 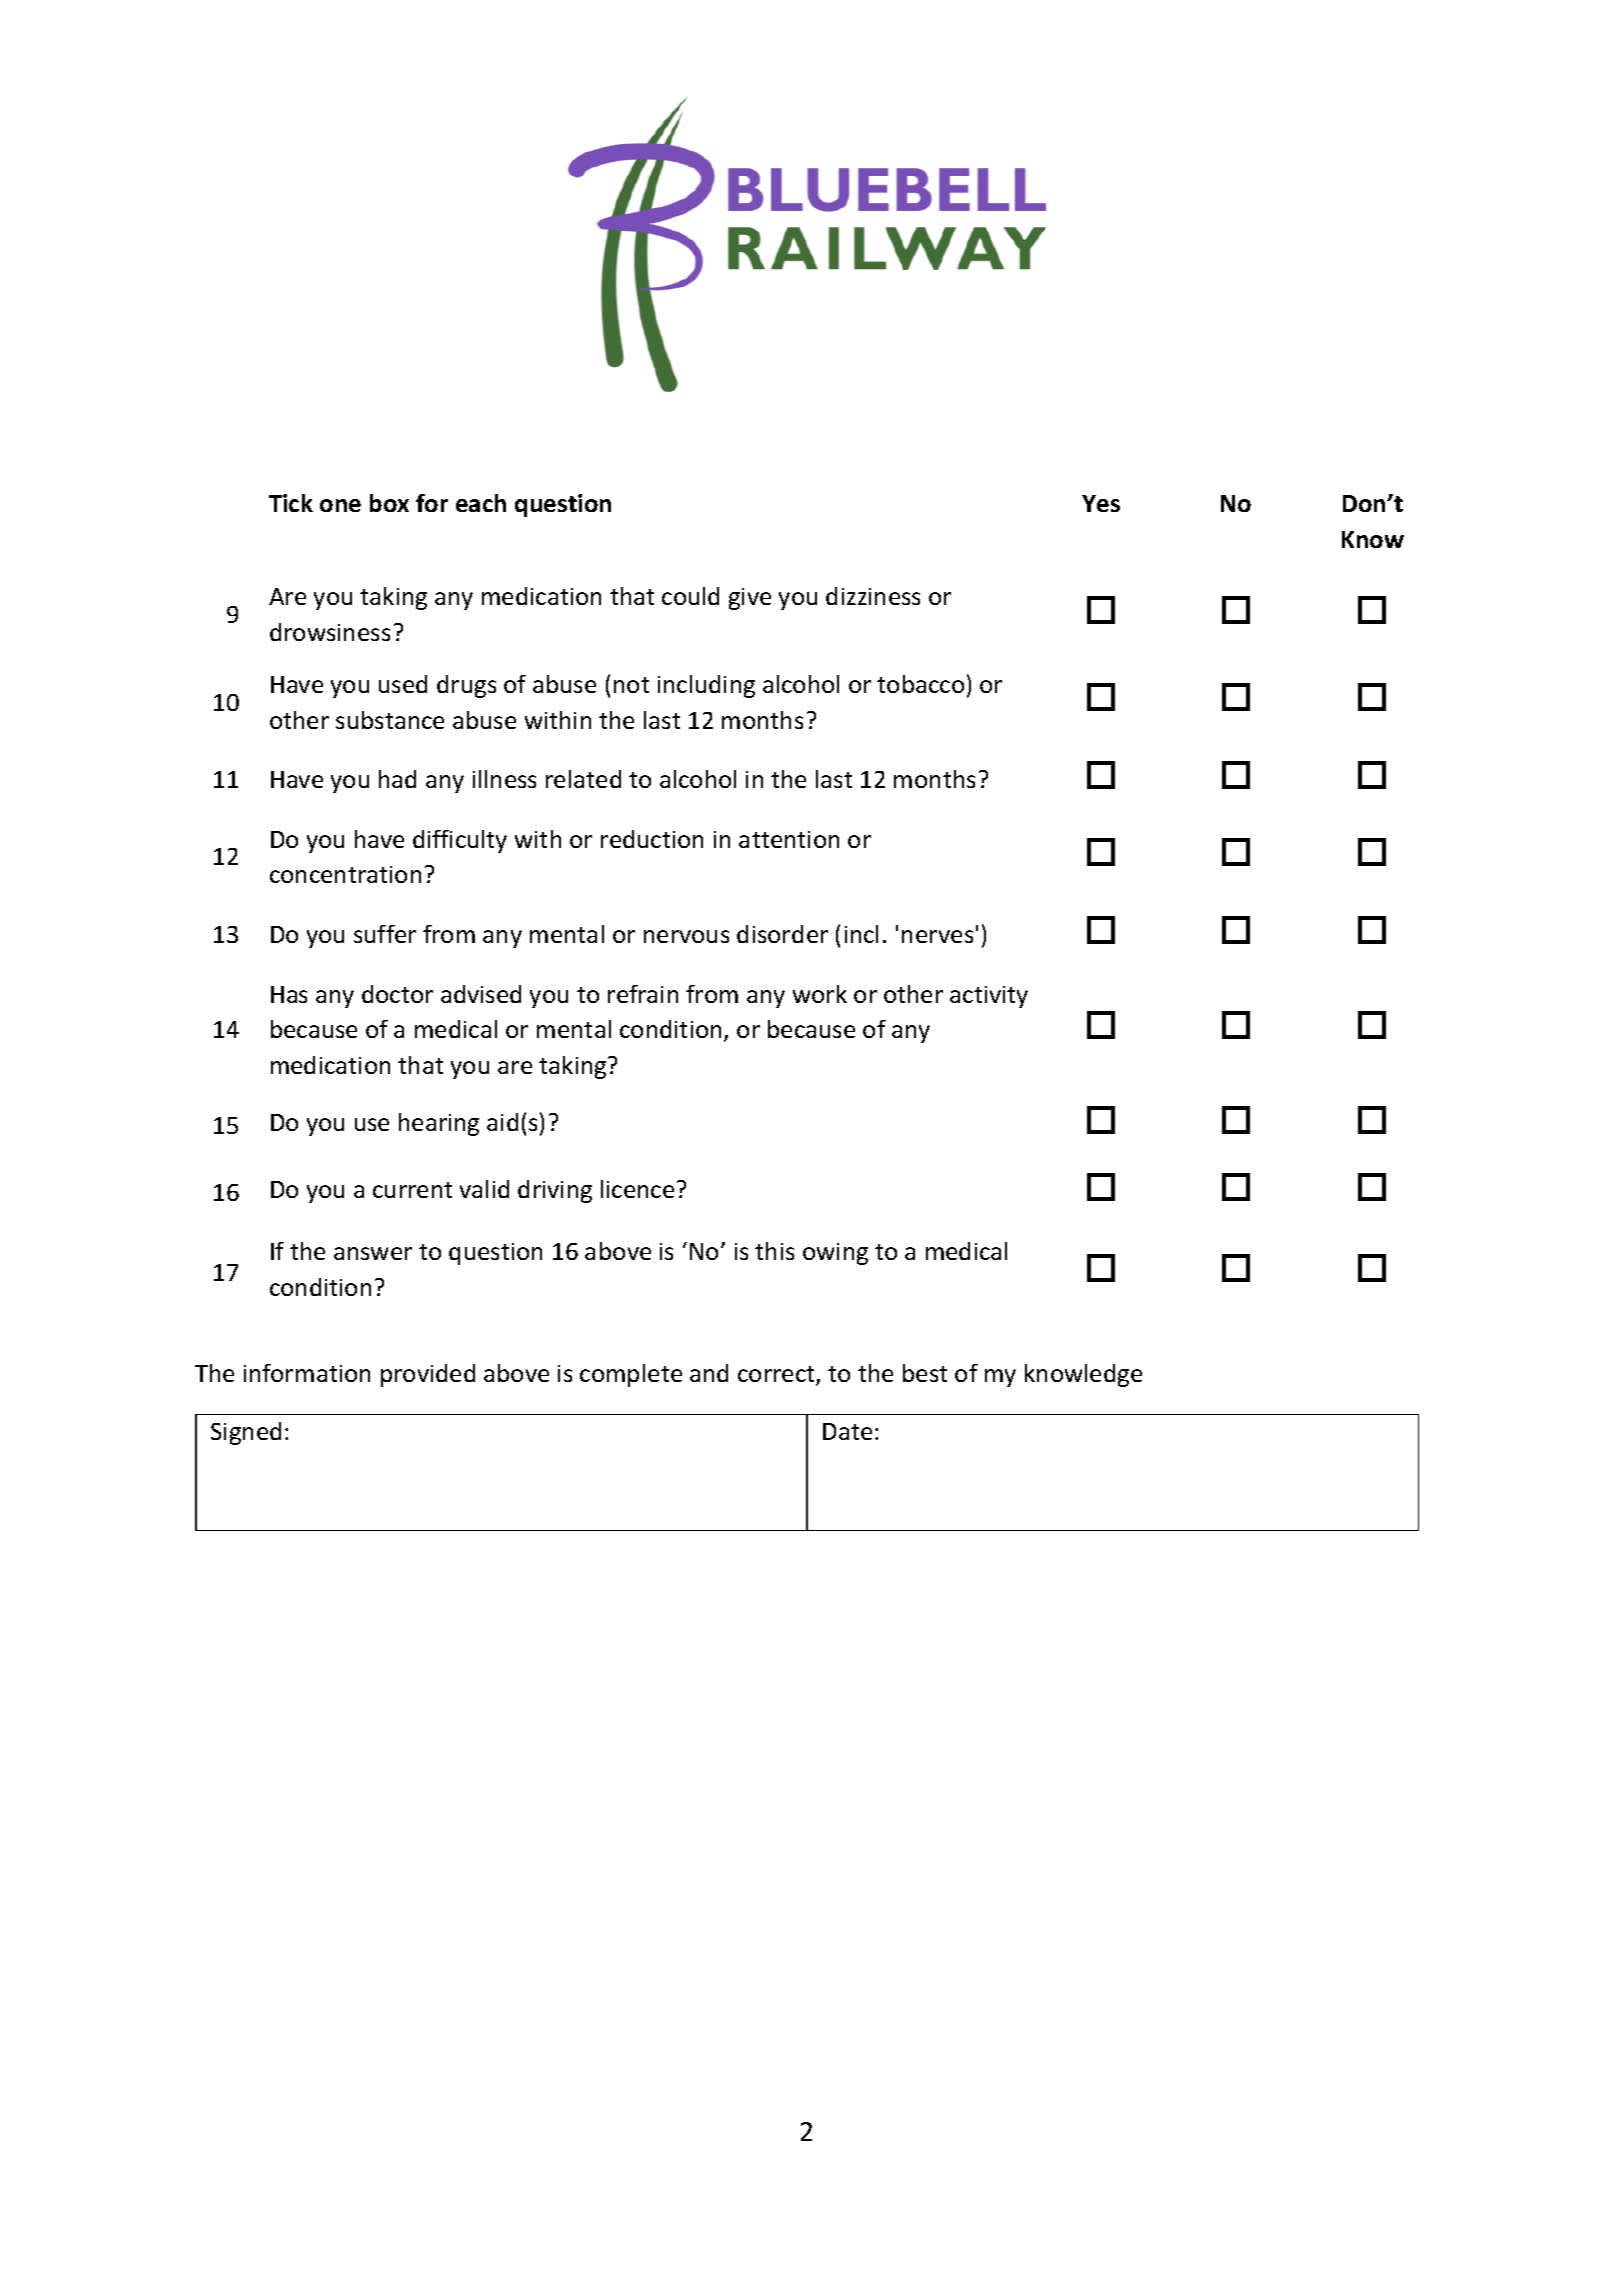 I want to click on licence, so click(x=637, y=1189).
